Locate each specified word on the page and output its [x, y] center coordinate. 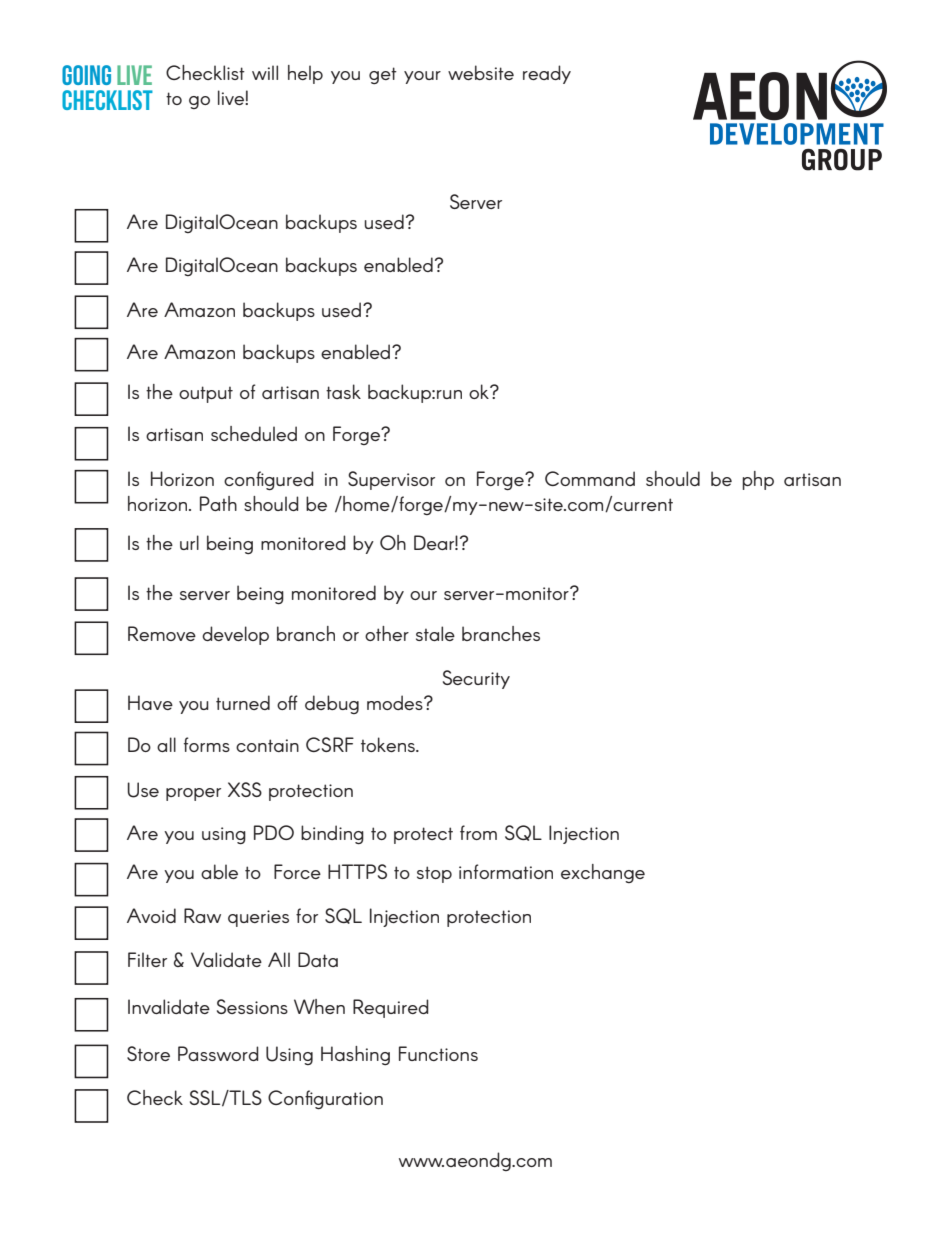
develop [235, 635]
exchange [603, 873]
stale [435, 633]
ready [547, 74]
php [758, 480]
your [422, 77]
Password [218, 1053]
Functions [438, 1053]
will [265, 72]
